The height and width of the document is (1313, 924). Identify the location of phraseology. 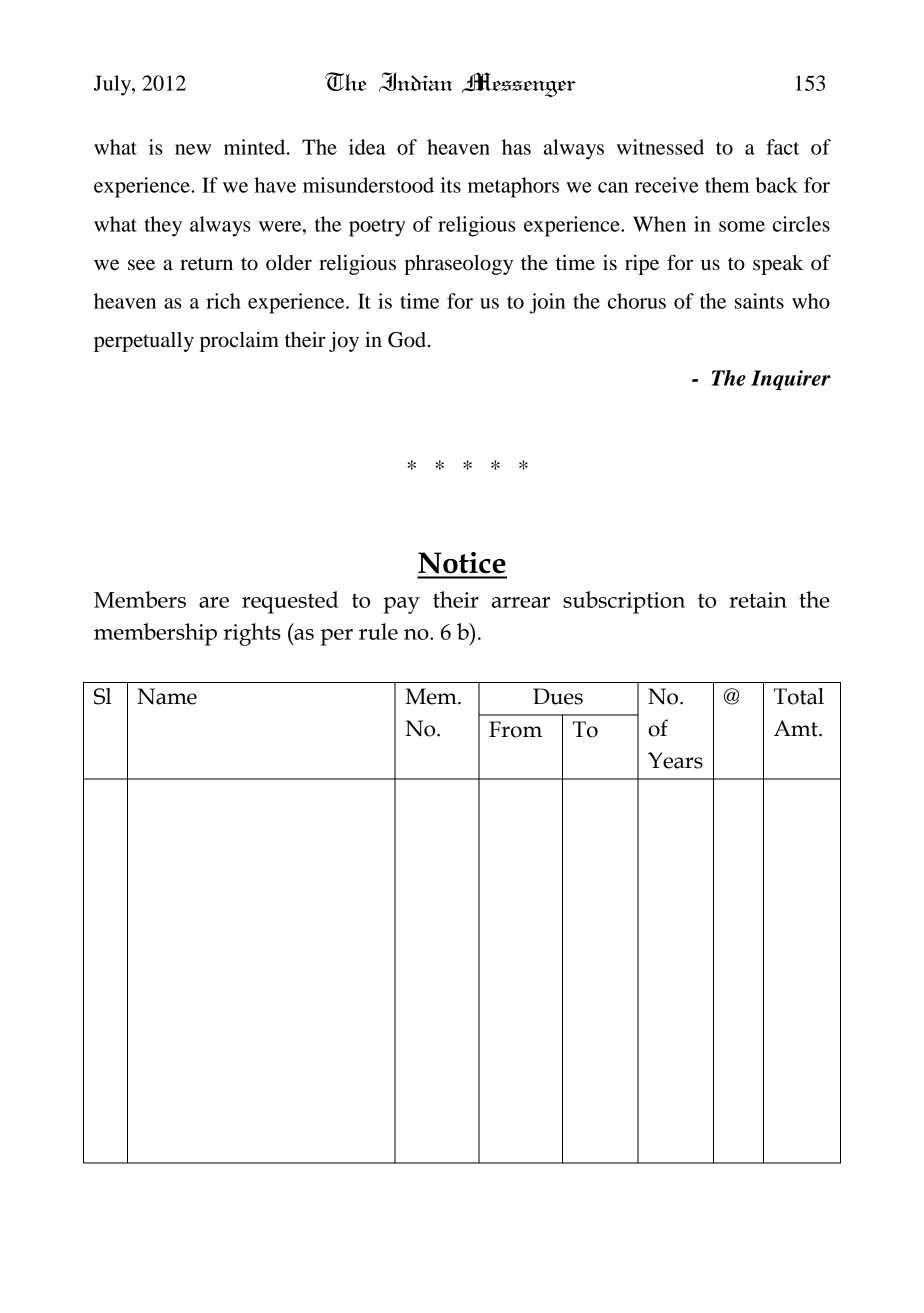
(458, 265).
